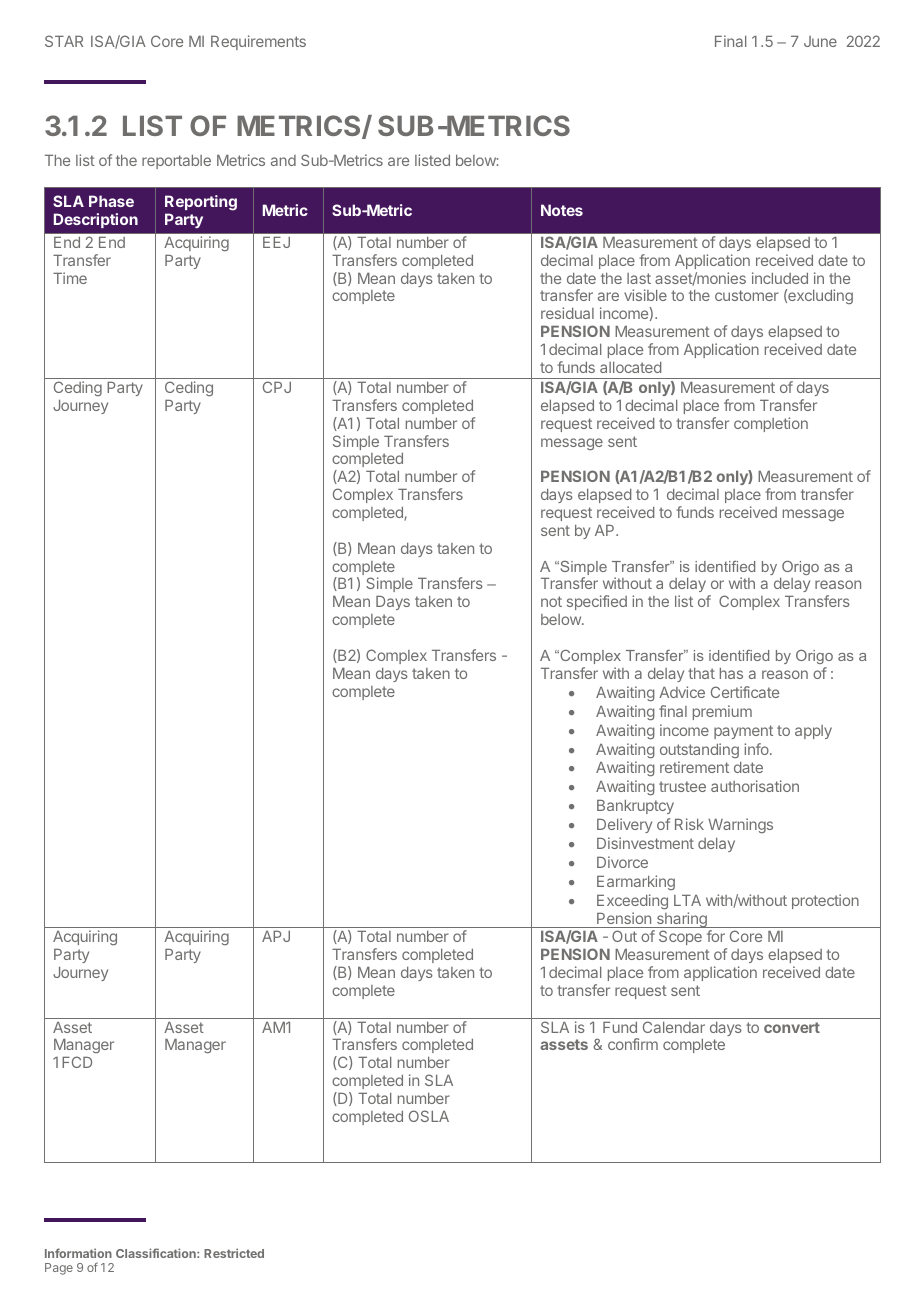 The height and width of the document is (1308, 924). Describe the element at coordinates (630, 367) in the document. I see `allocated` at that location.
